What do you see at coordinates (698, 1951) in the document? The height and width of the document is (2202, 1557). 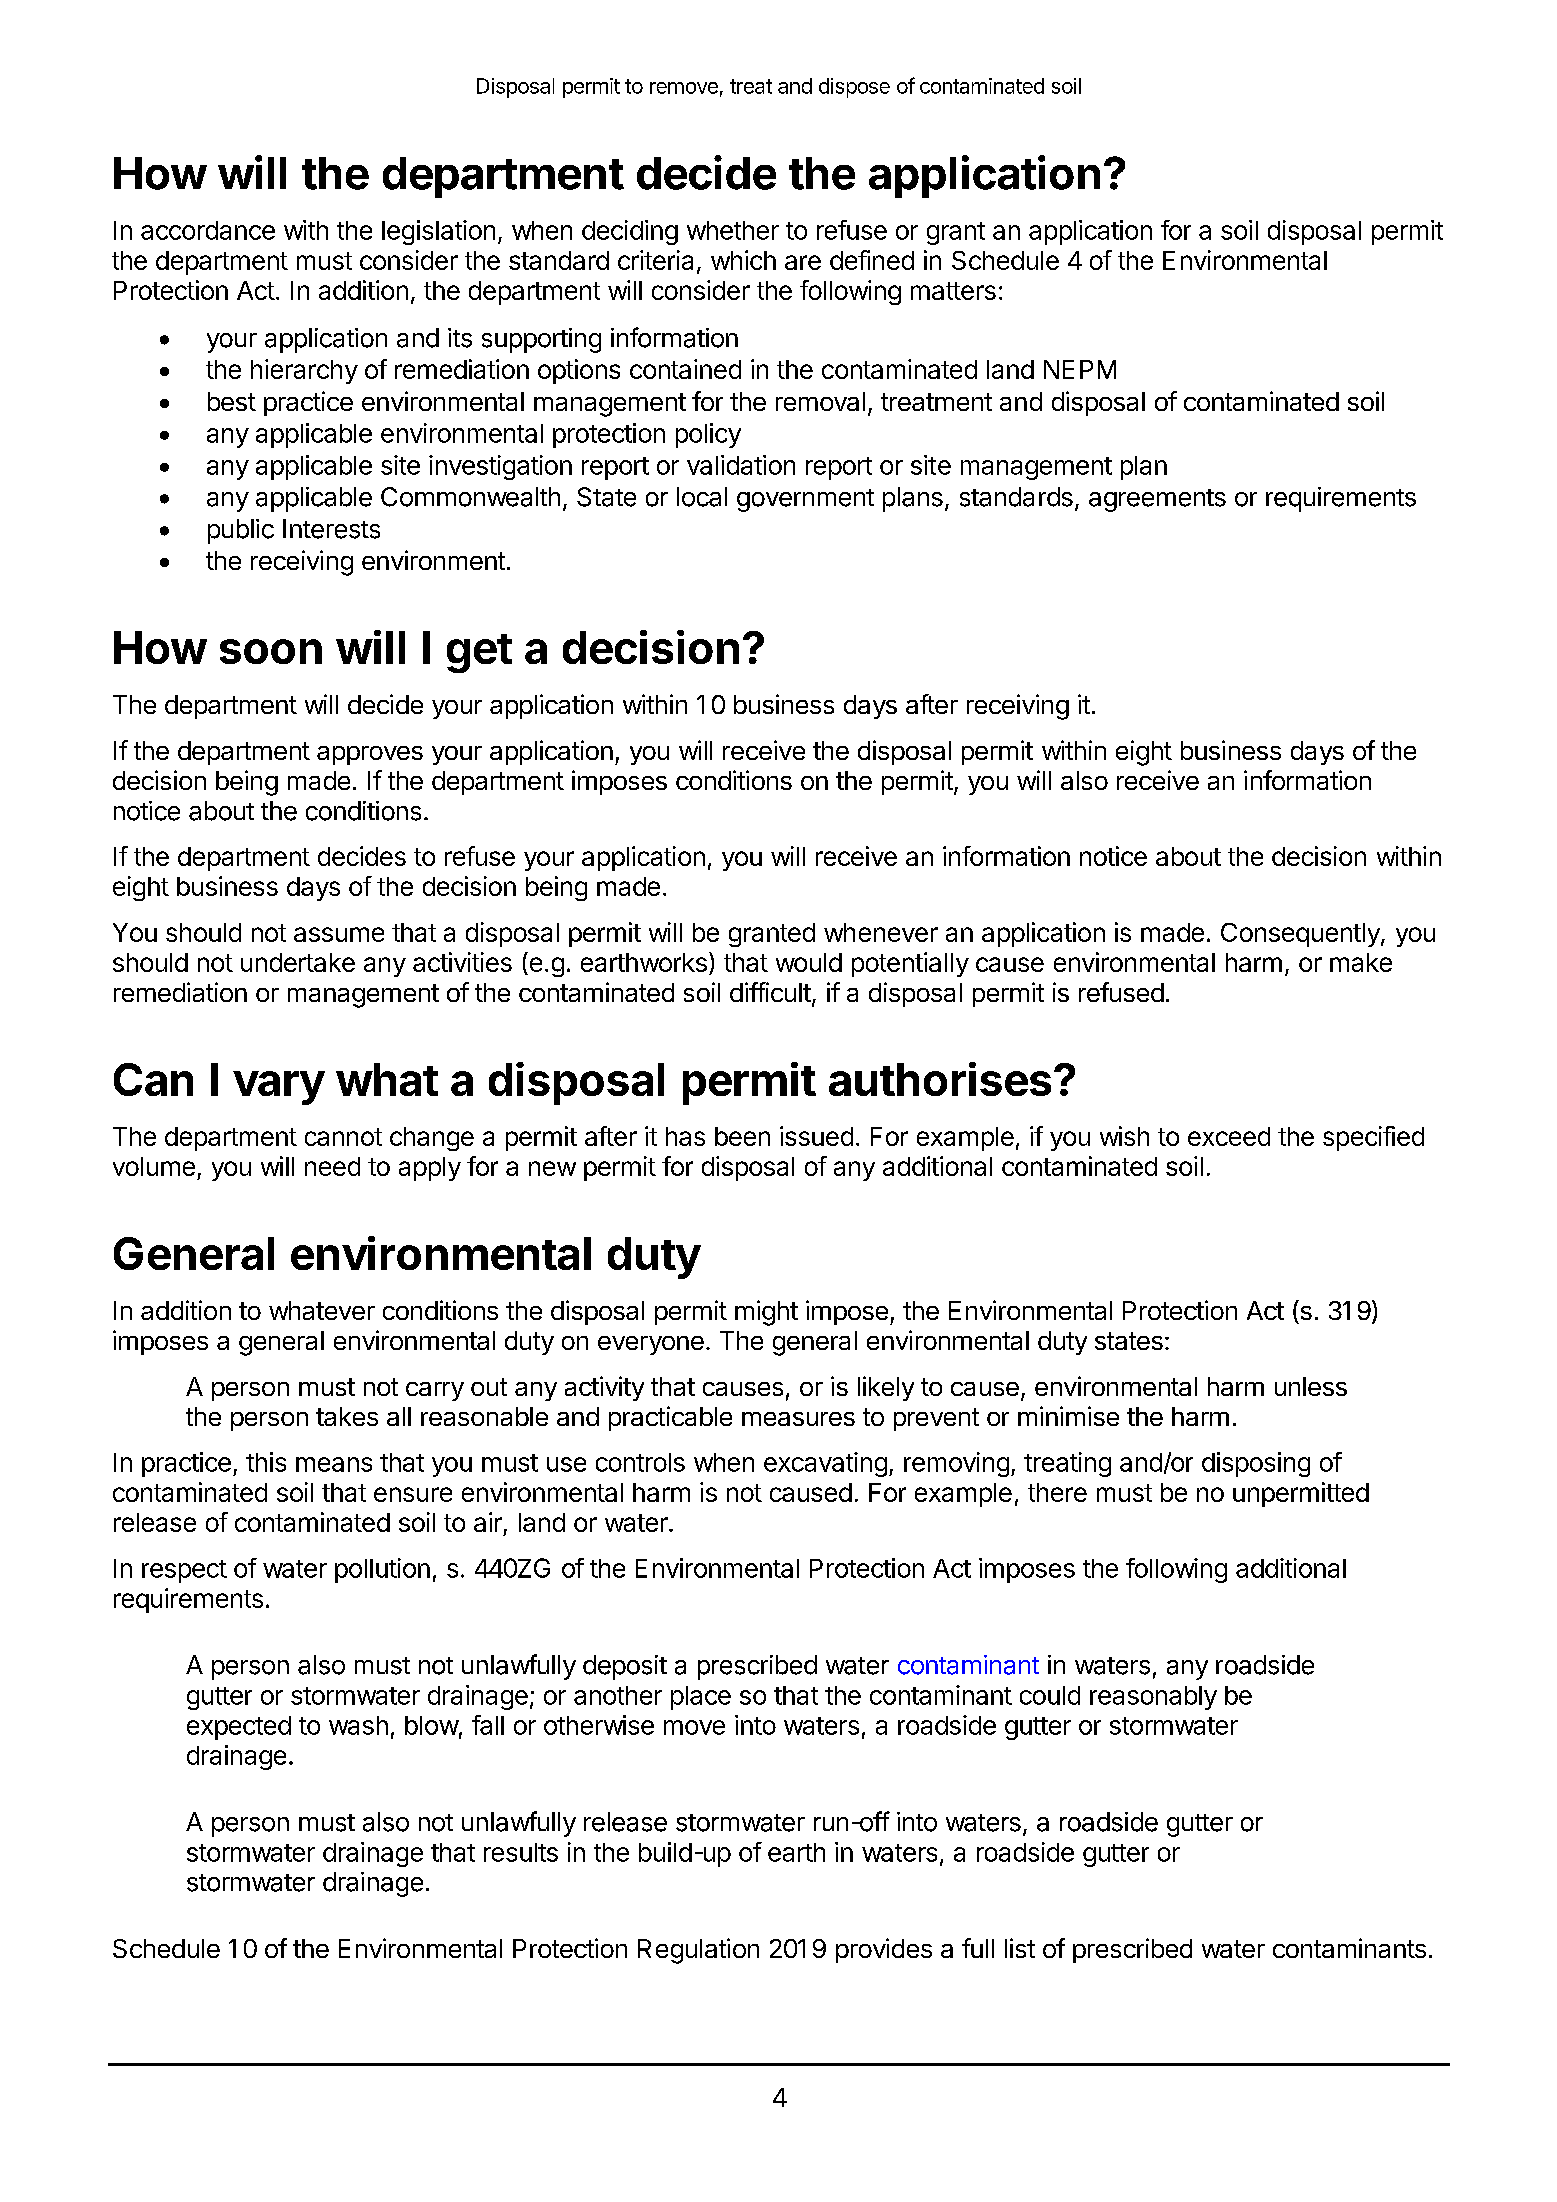 I see `Regulation` at bounding box center [698, 1951].
